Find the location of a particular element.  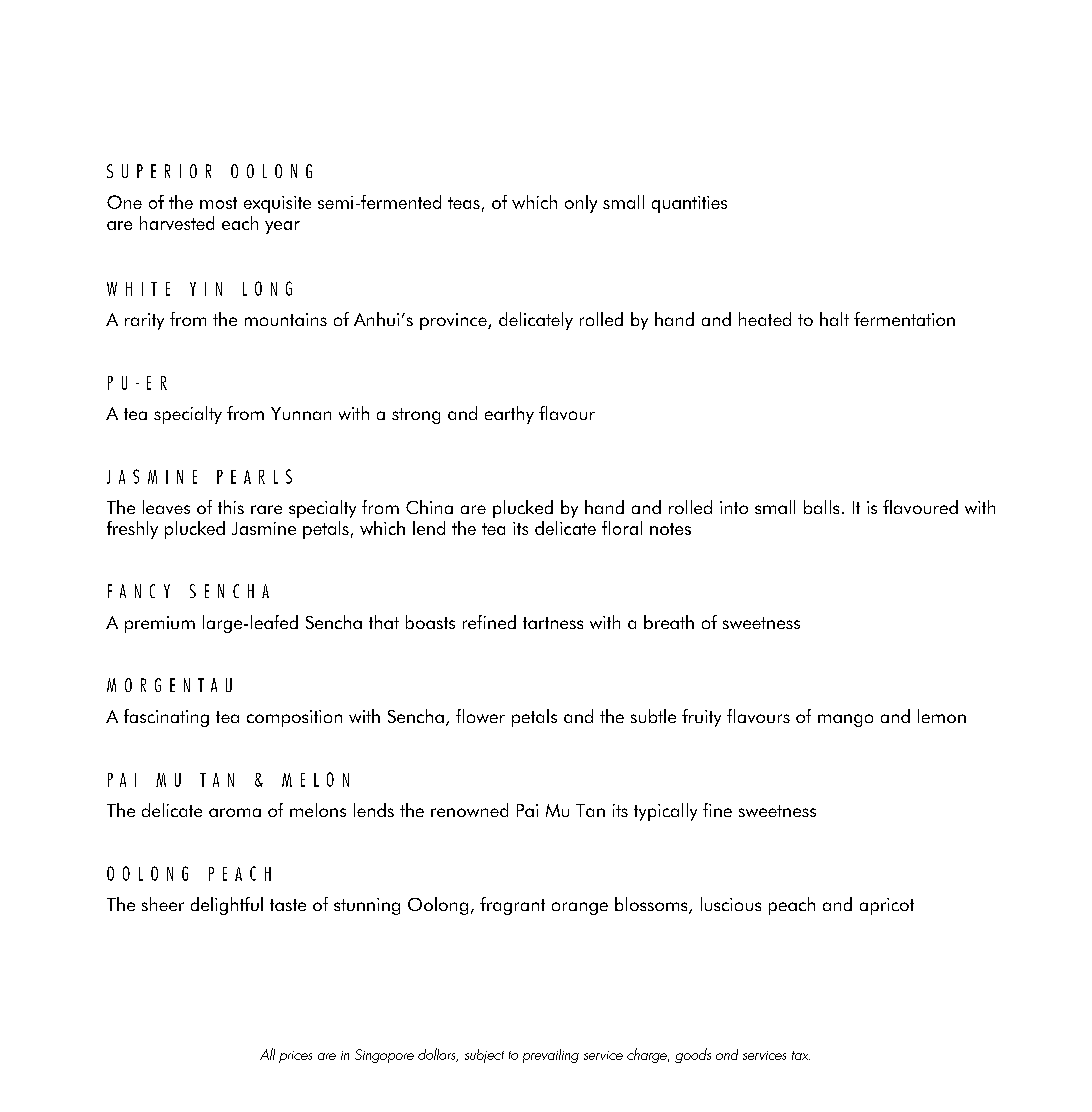

premium is located at coordinates (160, 624).
